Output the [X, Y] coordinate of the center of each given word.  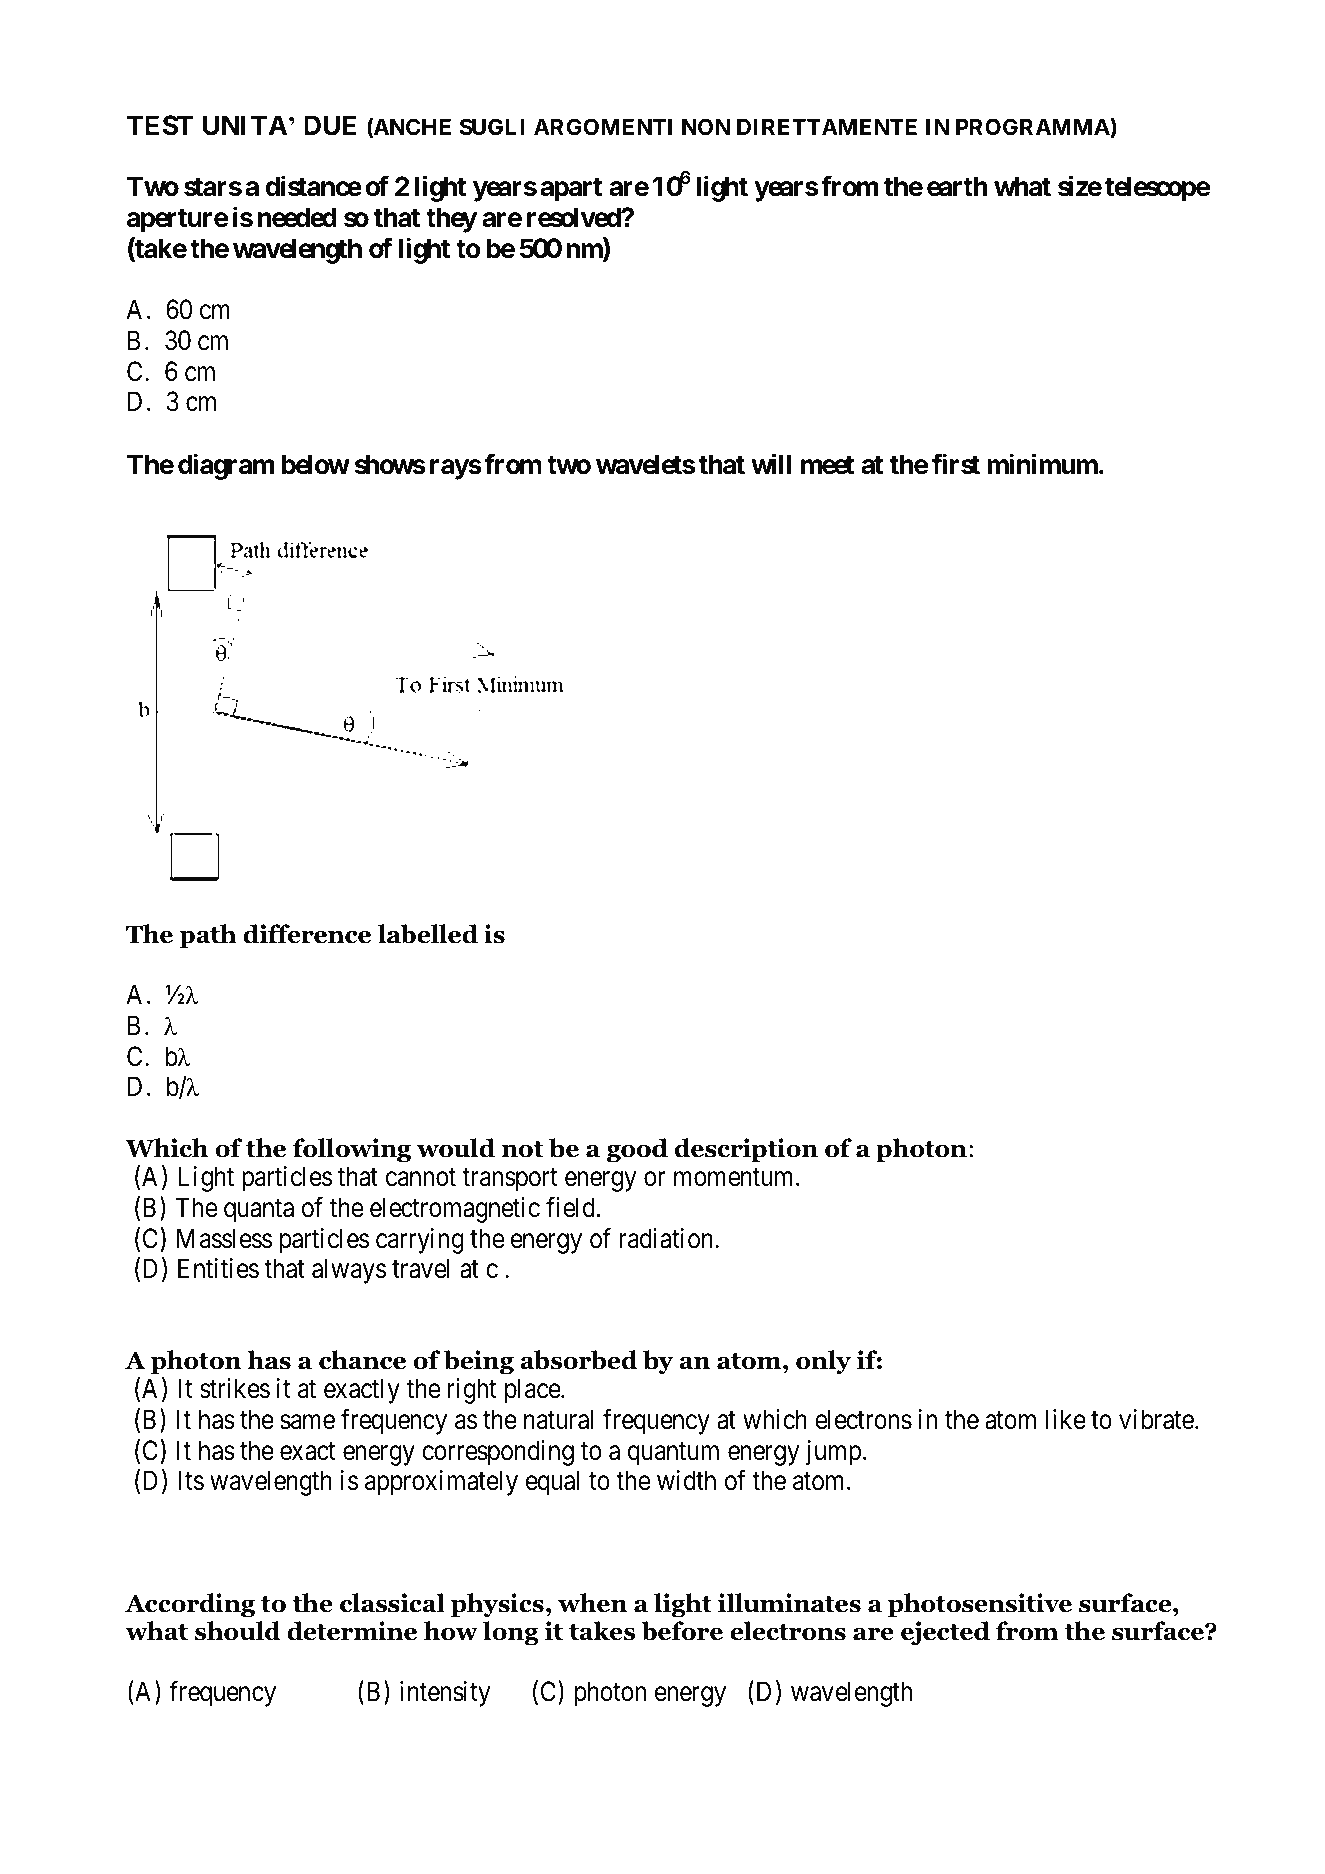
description [746, 1150]
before [682, 1631]
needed [297, 217]
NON [706, 127]
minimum [1042, 463]
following [352, 1150]
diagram [226, 466]
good [637, 1150]
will [771, 463]
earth [957, 186]
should [238, 1631]
